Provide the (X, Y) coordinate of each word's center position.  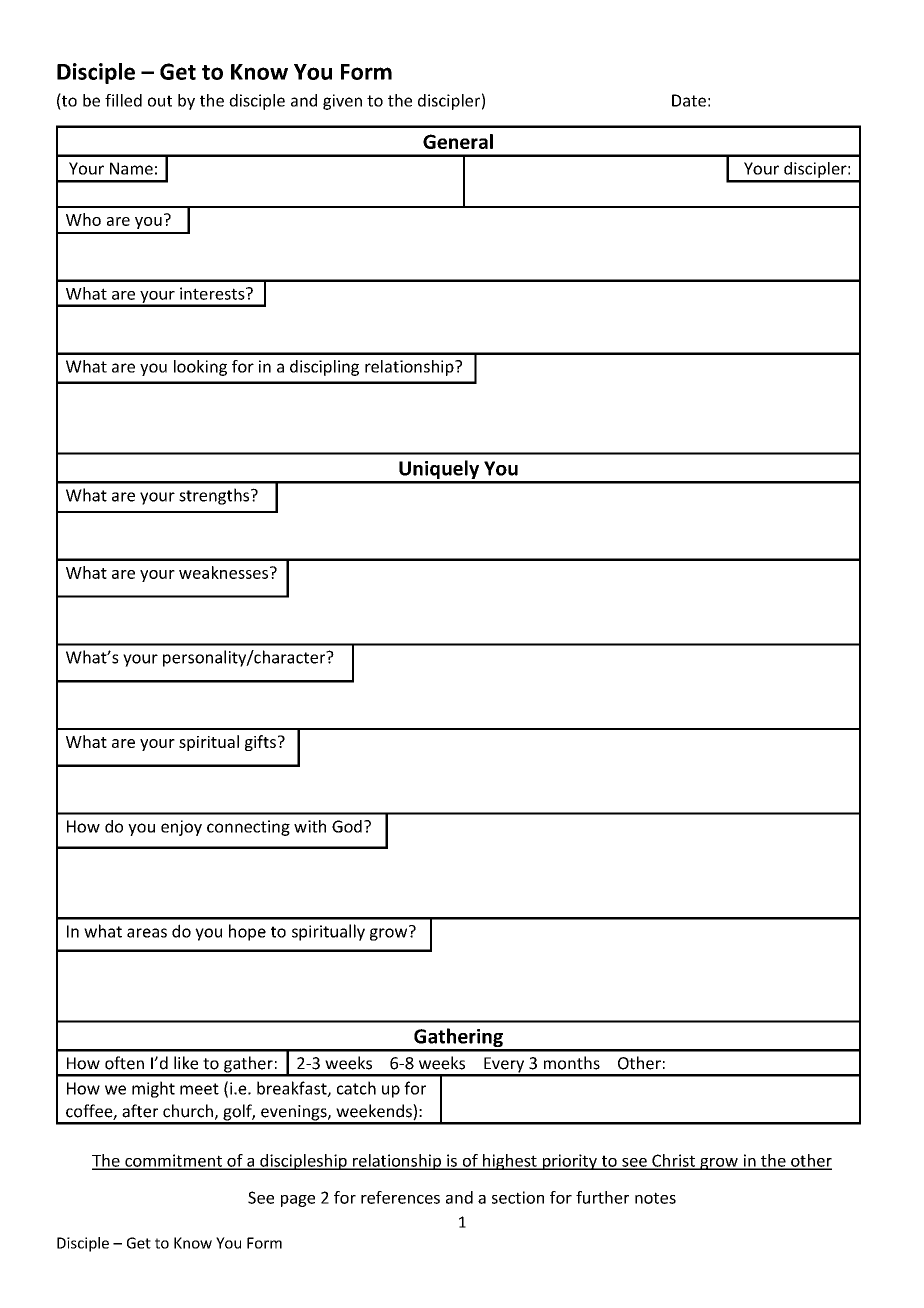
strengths (215, 496)
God (347, 826)
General (458, 141)
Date (689, 100)
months (572, 1063)
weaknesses (225, 572)
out (160, 101)
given (342, 102)
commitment (174, 1161)
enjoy (181, 828)
